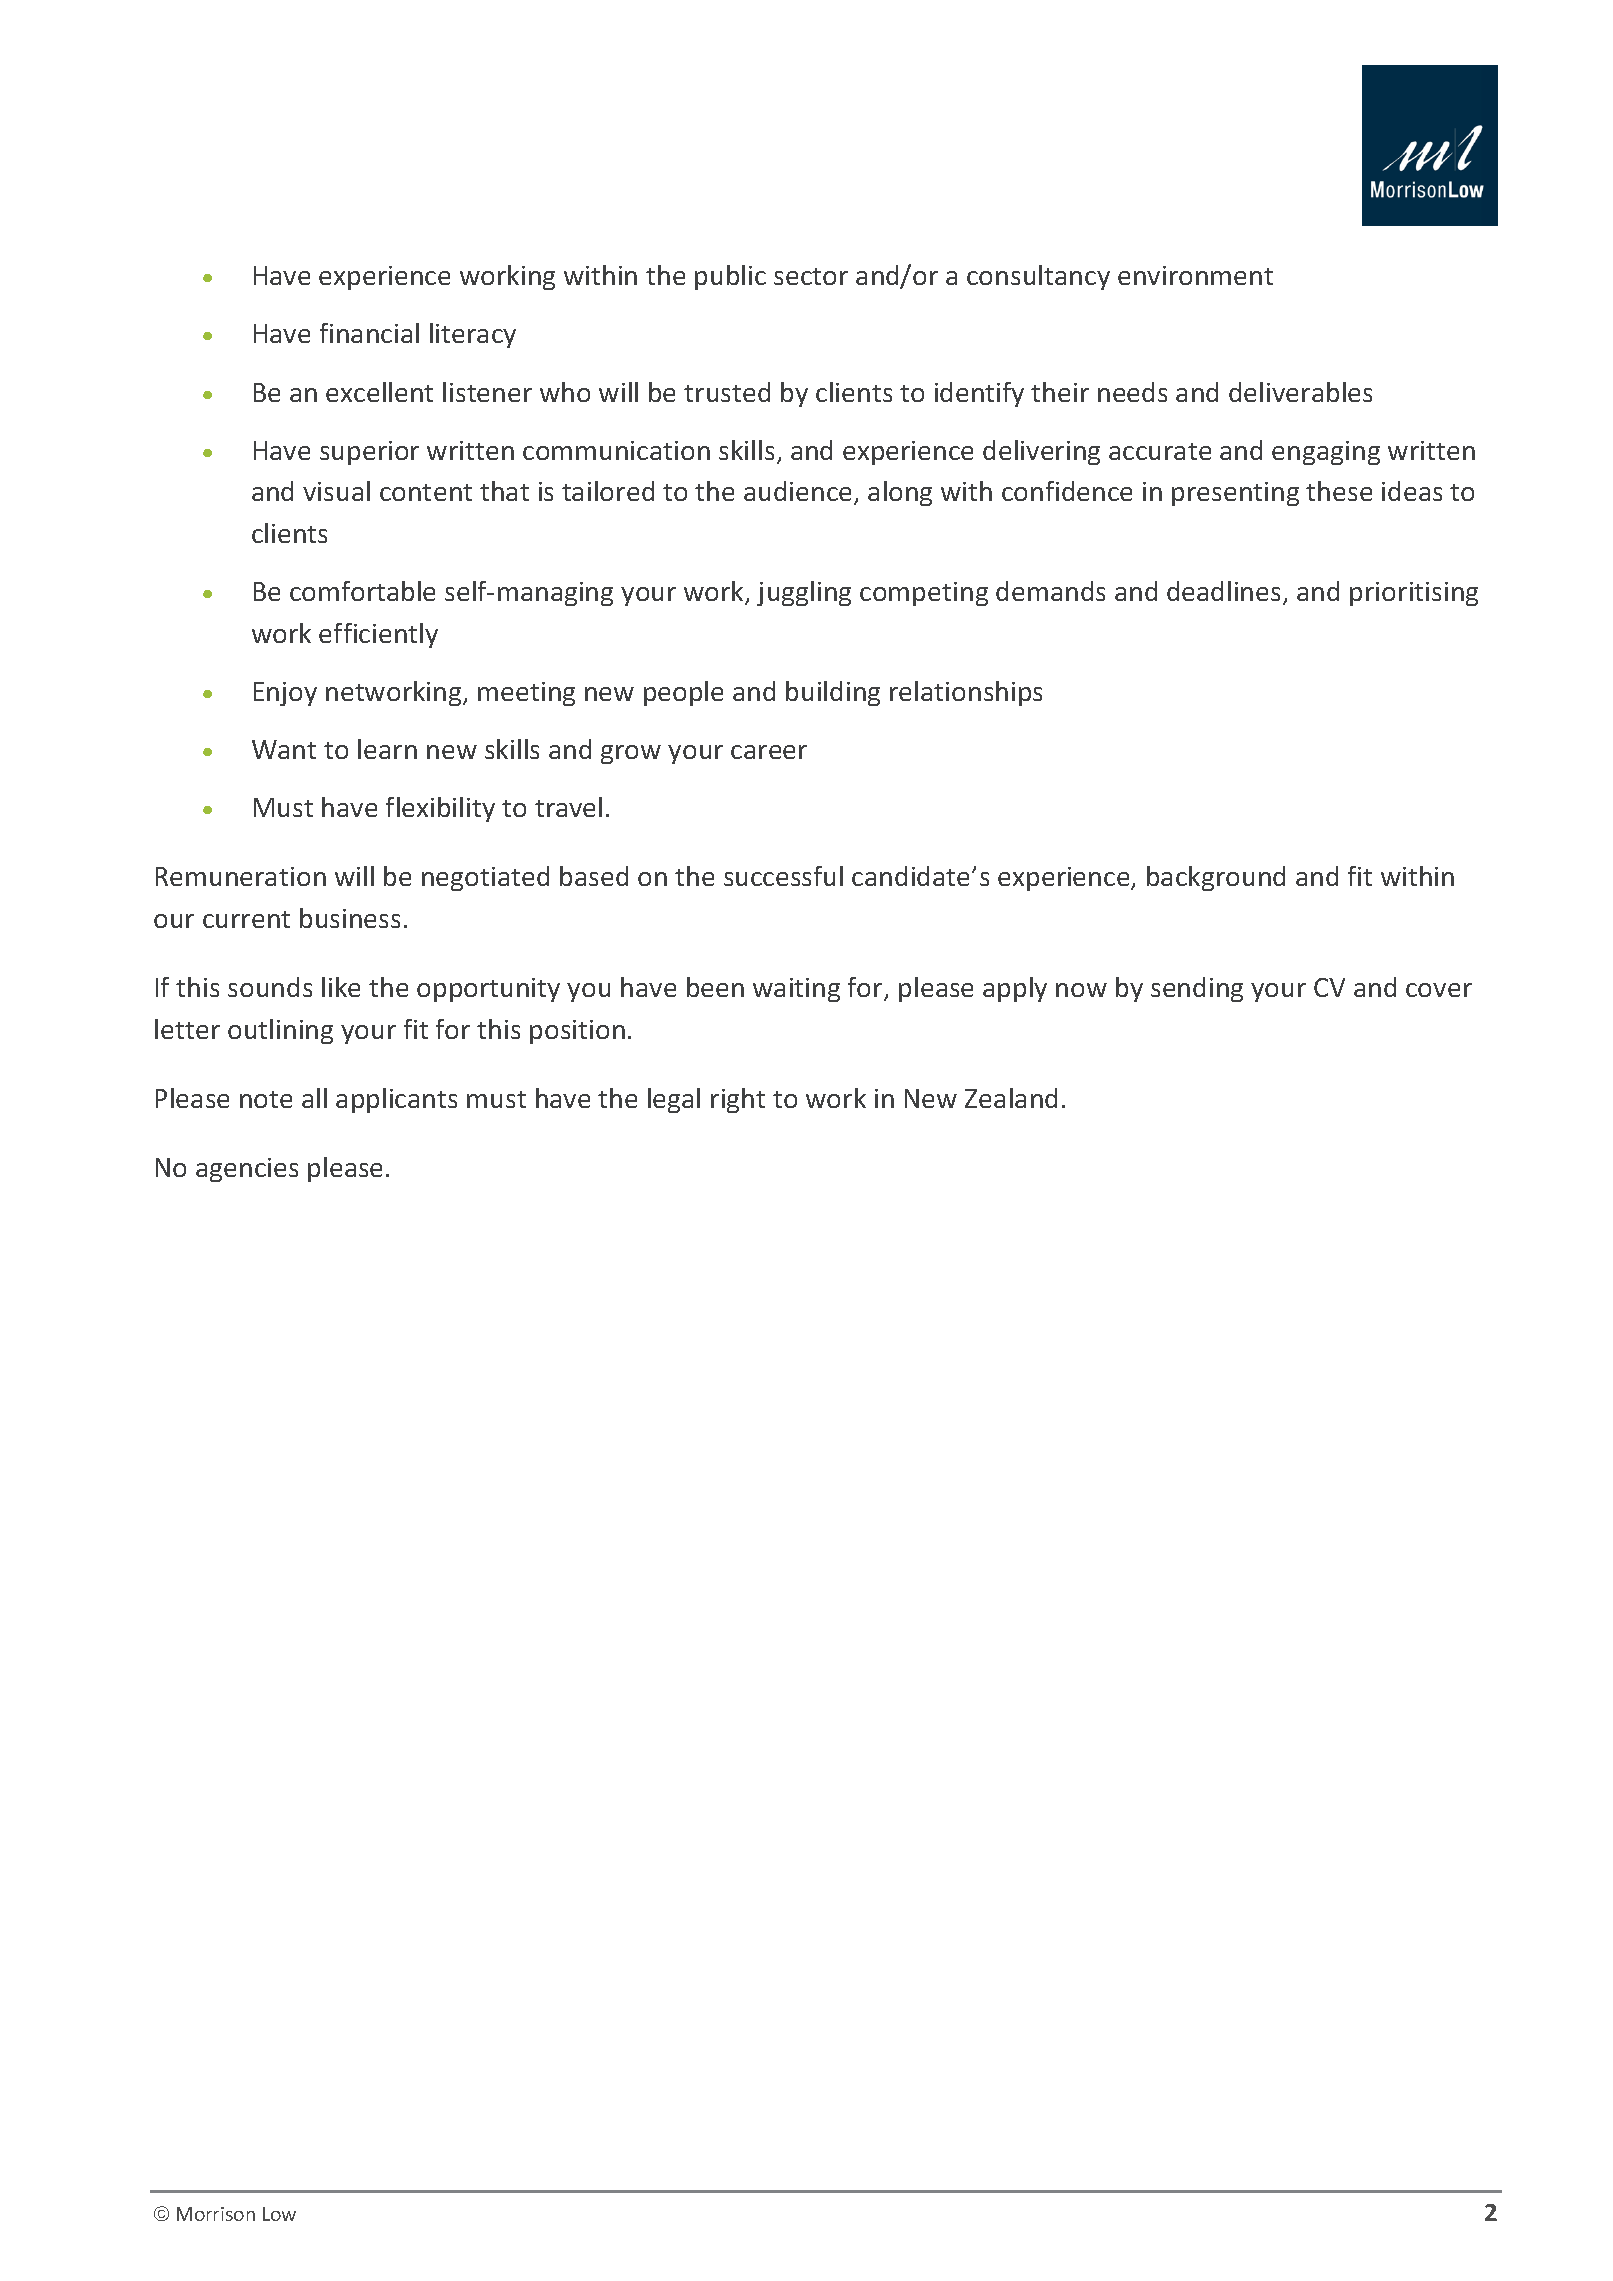 Image resolution: width=1613 pixels, height=2281 pixels. I want to click on sector, so click(811, 276).
